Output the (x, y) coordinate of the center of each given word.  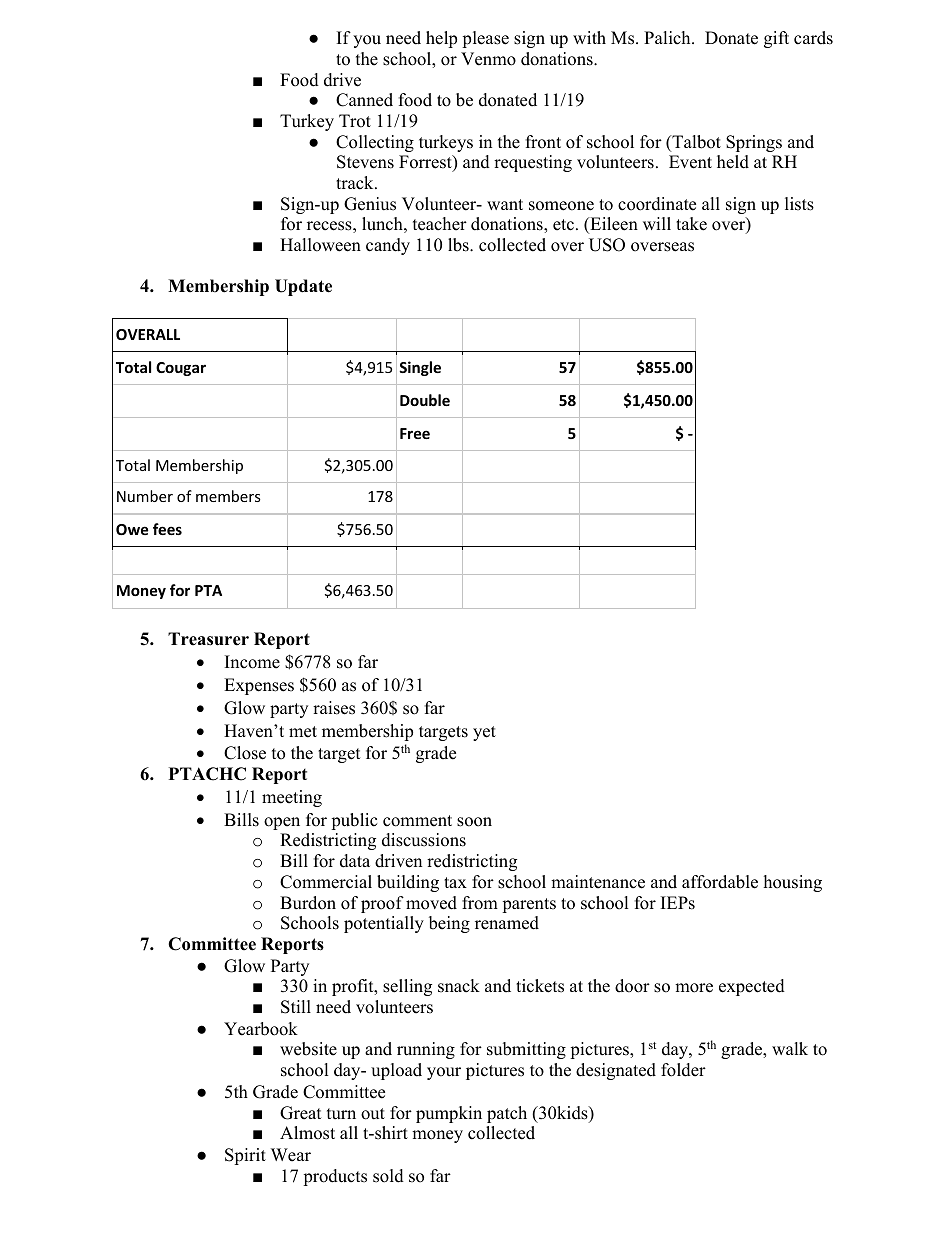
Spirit (245, 1156)
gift (776, 39)
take (691, 224)
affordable (720, 882)
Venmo (488, 59)
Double (425, 400)
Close (245, 753)
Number (145, 496)
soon (474, 822)
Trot (355, 121)
